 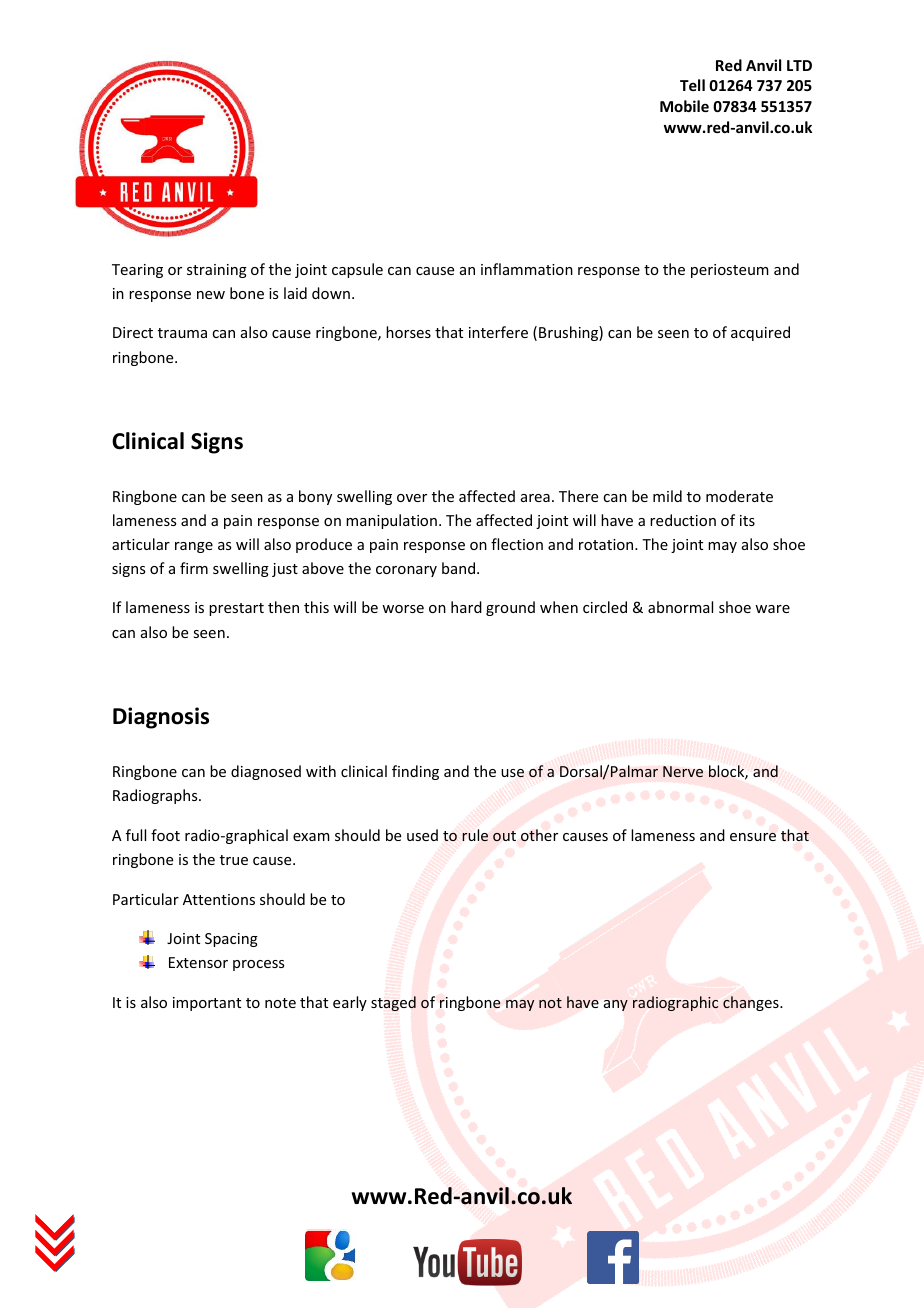 I want to click on straining, so click(x=217, y=271).
